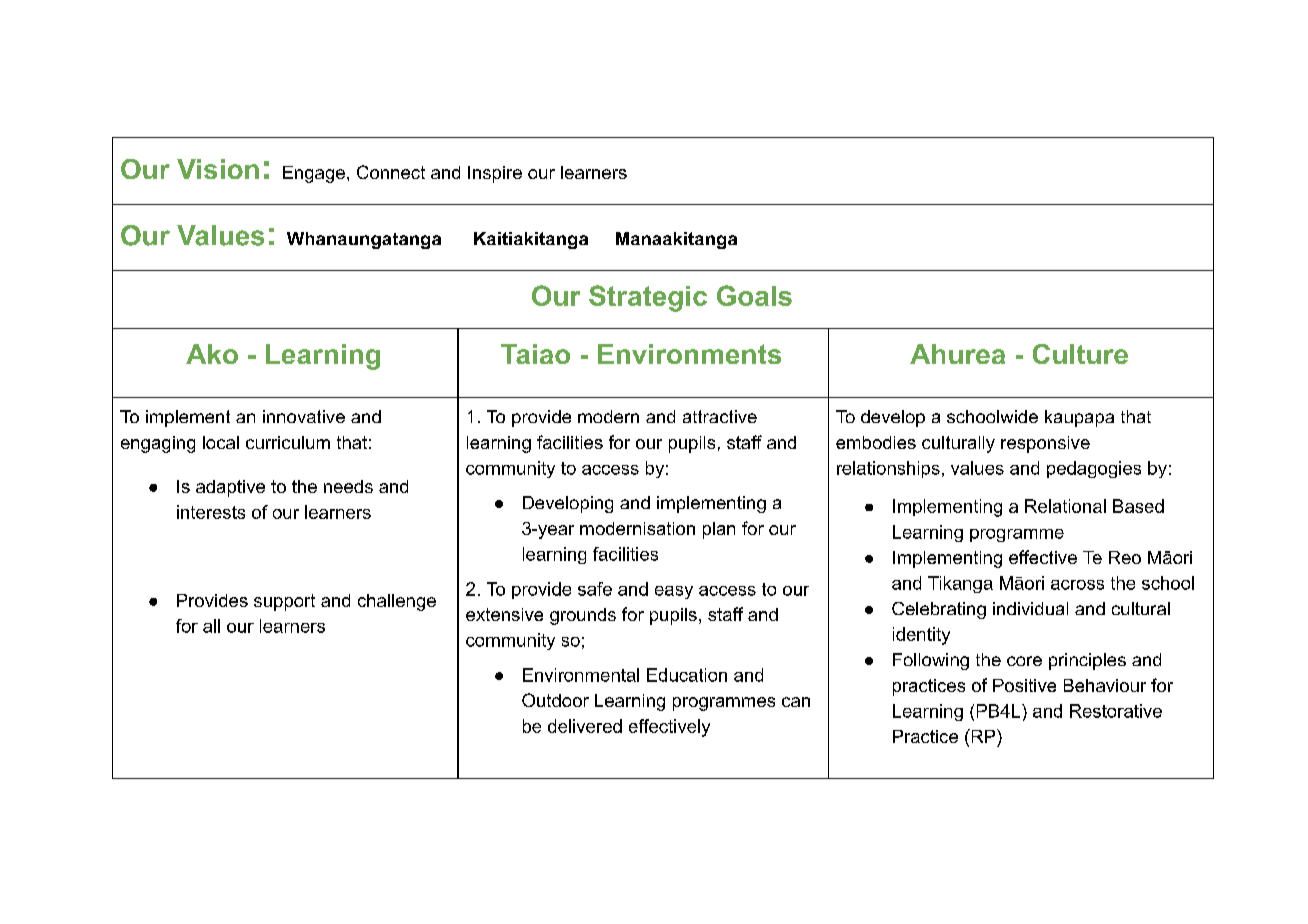  I want to click on innovative, so click(304, 416).
